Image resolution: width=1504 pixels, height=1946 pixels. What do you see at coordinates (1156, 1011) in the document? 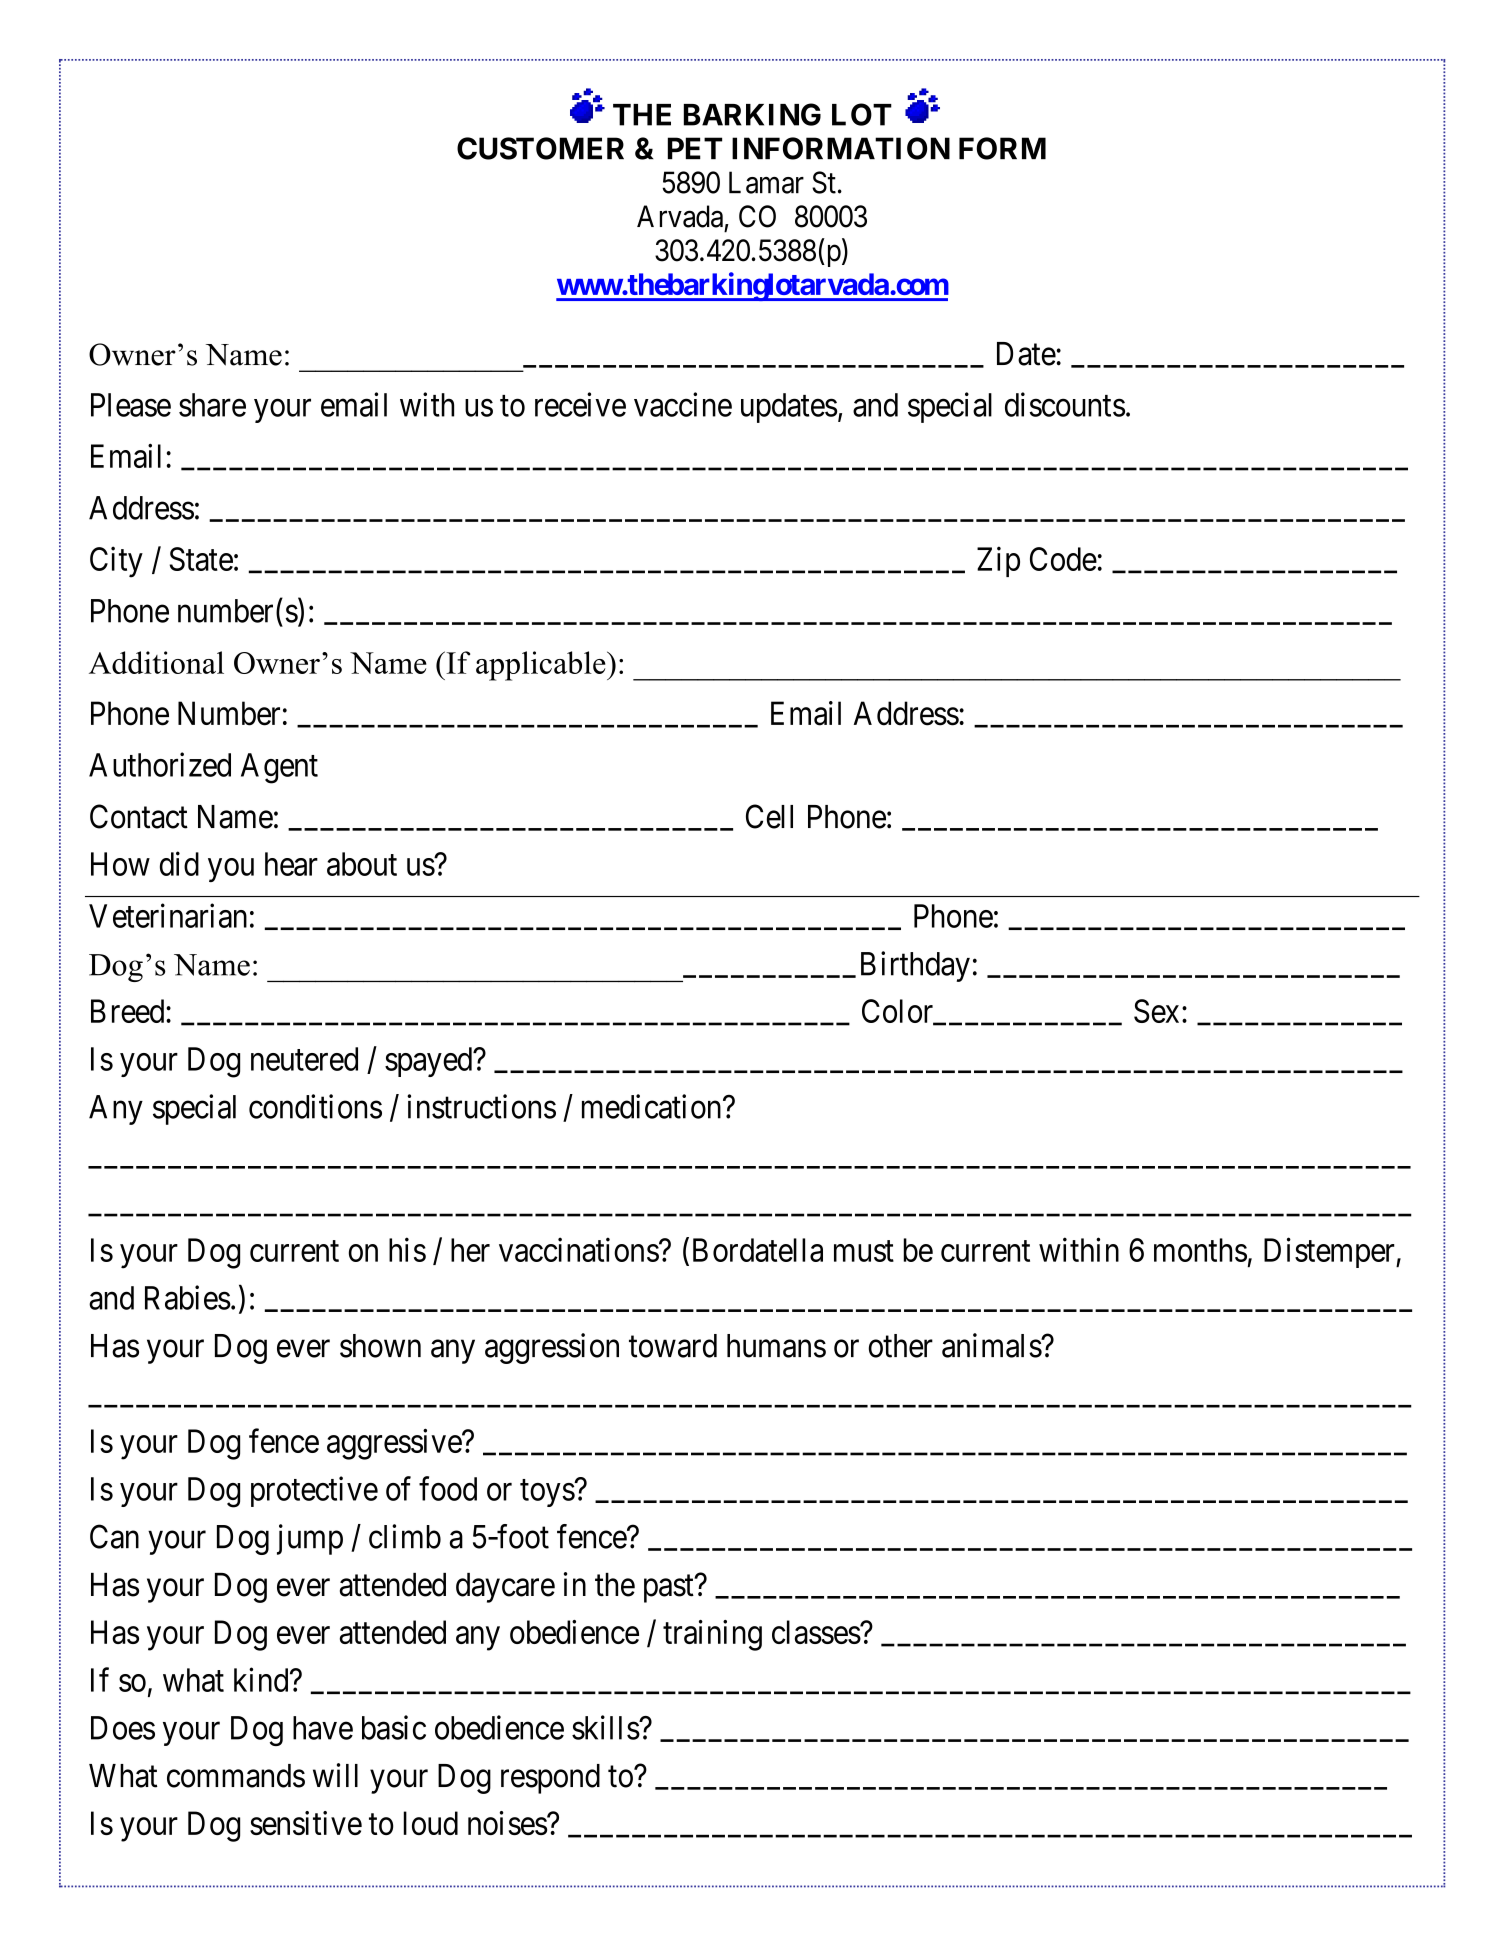
I see `Sex` at bounding box center [1156, 1011].
